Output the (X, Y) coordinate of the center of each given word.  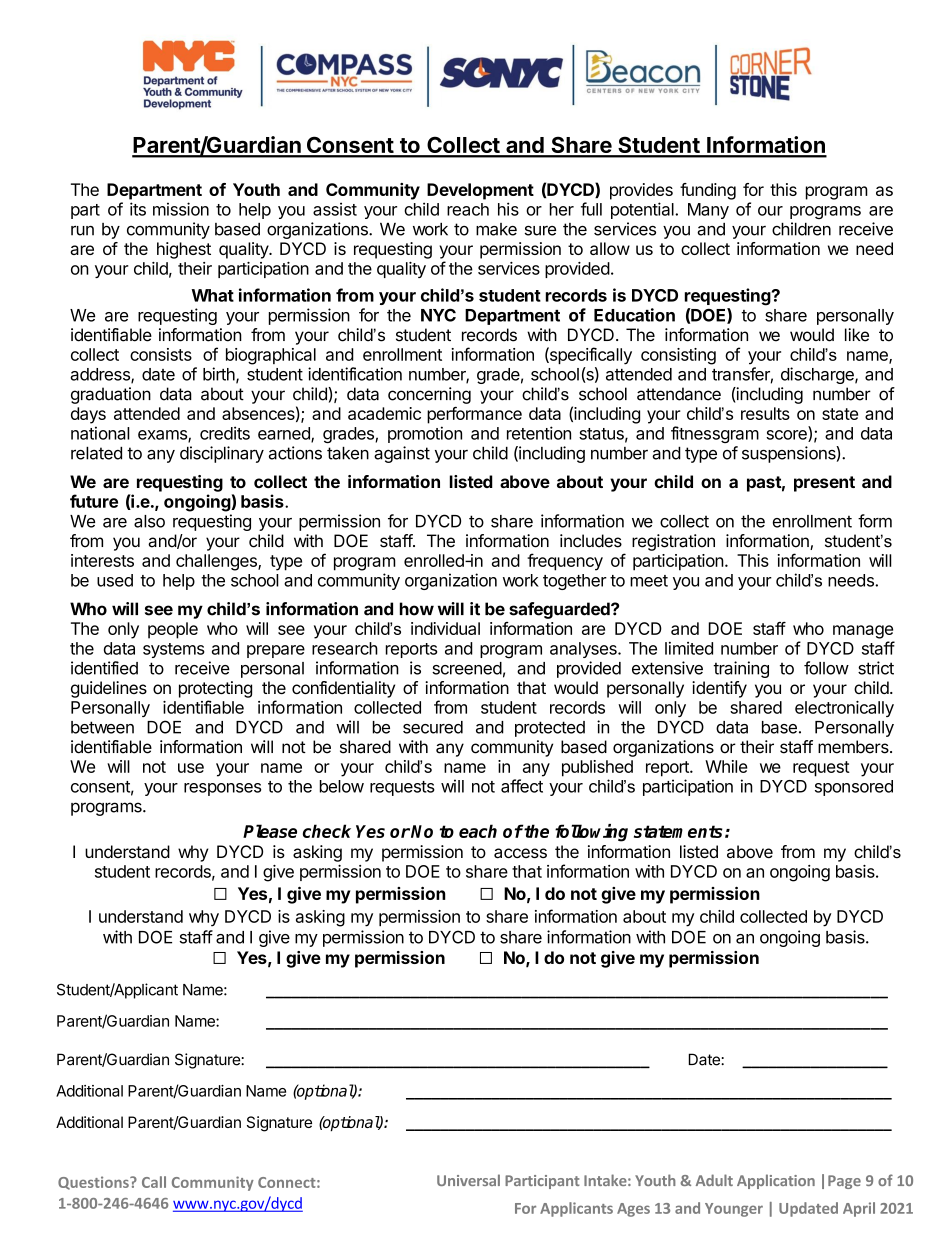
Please (270, 831)
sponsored (854, 788)
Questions (94, 1183)
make (496, 229)
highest (184, 250)
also (149, 521)
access (520, 853)
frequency (565, 562)
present (824, 484)
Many (708, 211)
